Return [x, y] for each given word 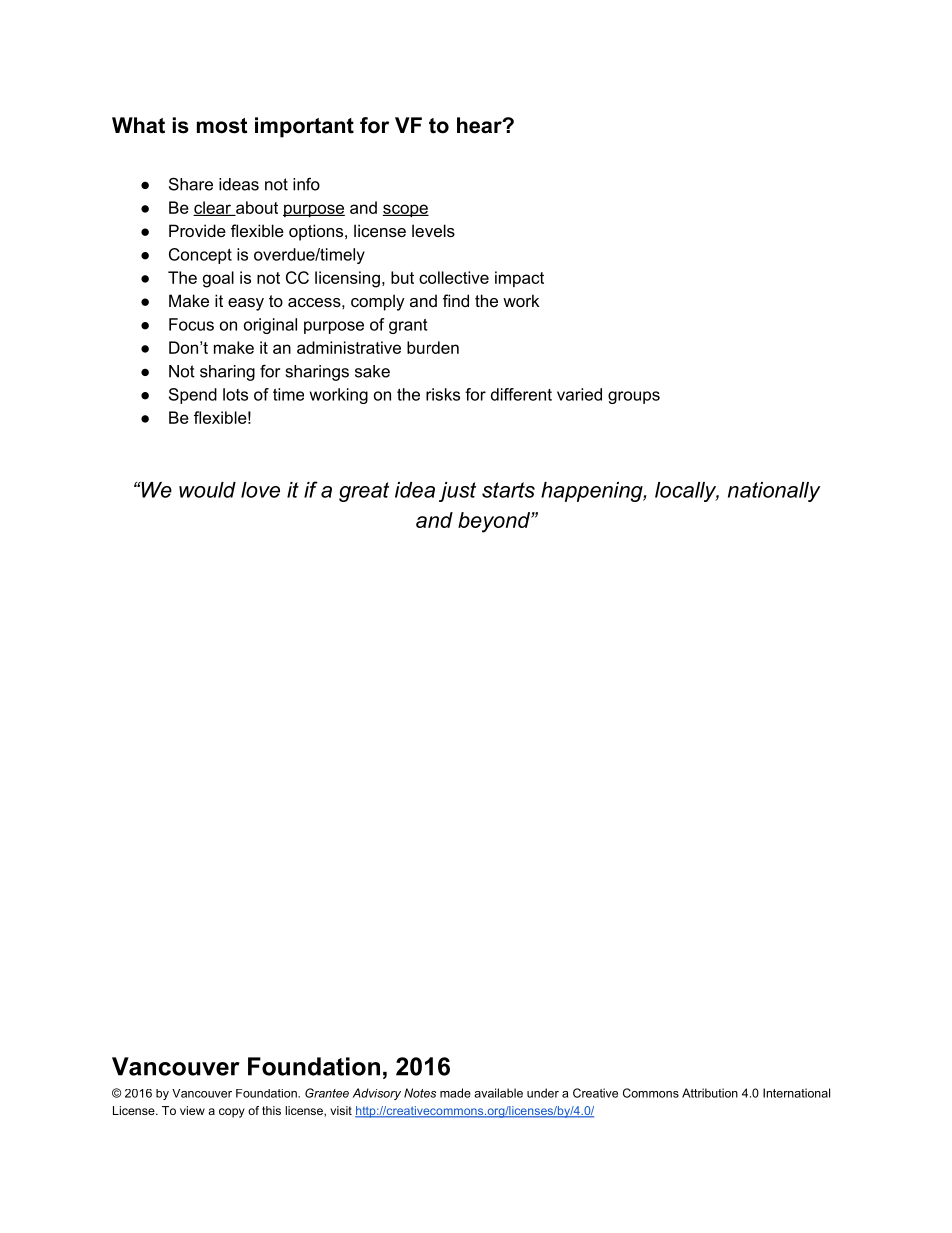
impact [519, 279]
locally [687, 492]
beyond [495, 522]
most [222, 126]
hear [480, 125]
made [455, 1093]
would [207, 490]
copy [232, 1113]
